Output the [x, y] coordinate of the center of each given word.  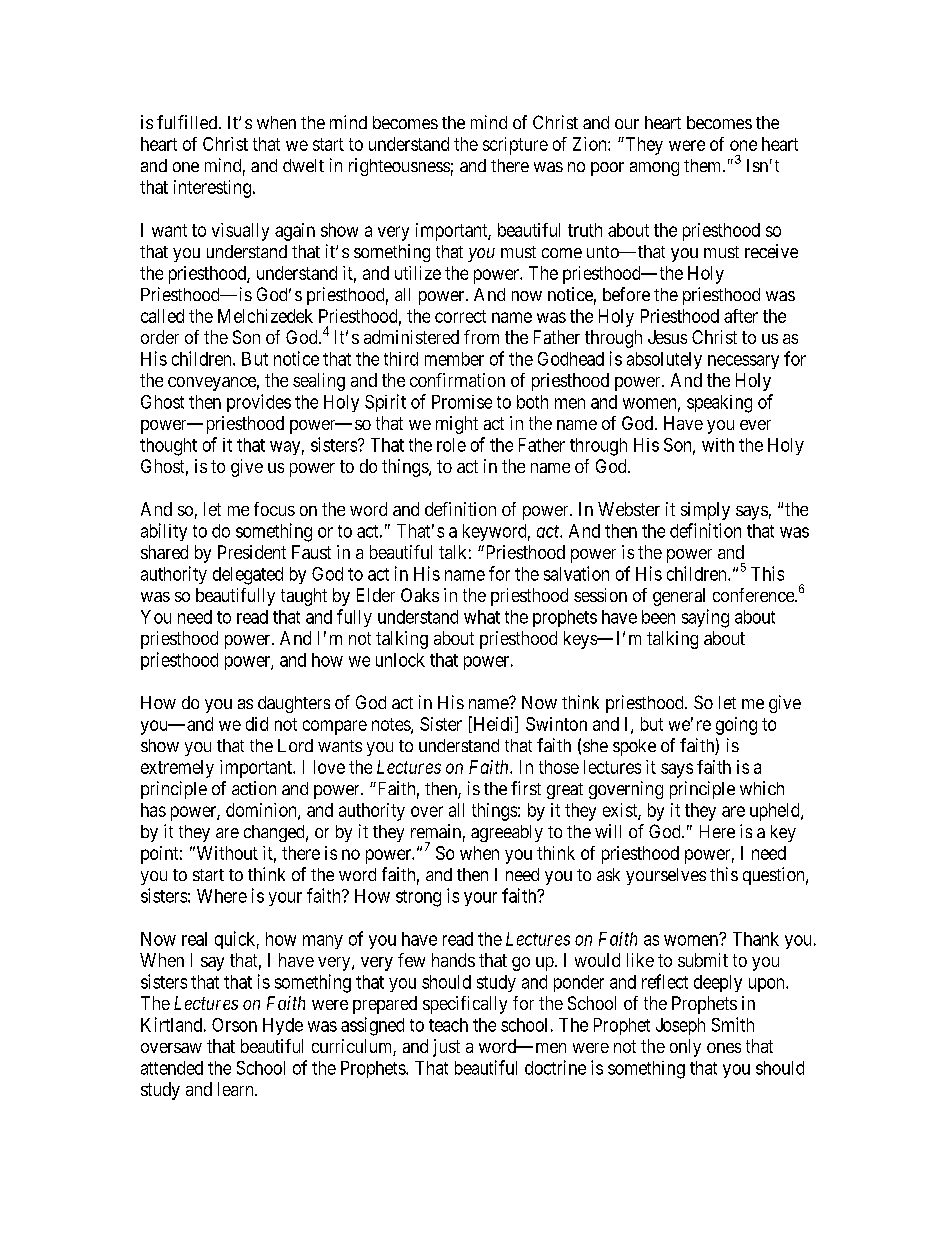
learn [237, 1089]
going [736, 726]
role [451, 445]
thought [168, 447]
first [526, 788]
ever [755, 425]
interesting [212, 189]
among [654, 169]
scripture [515, 146]
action [254, 788]
